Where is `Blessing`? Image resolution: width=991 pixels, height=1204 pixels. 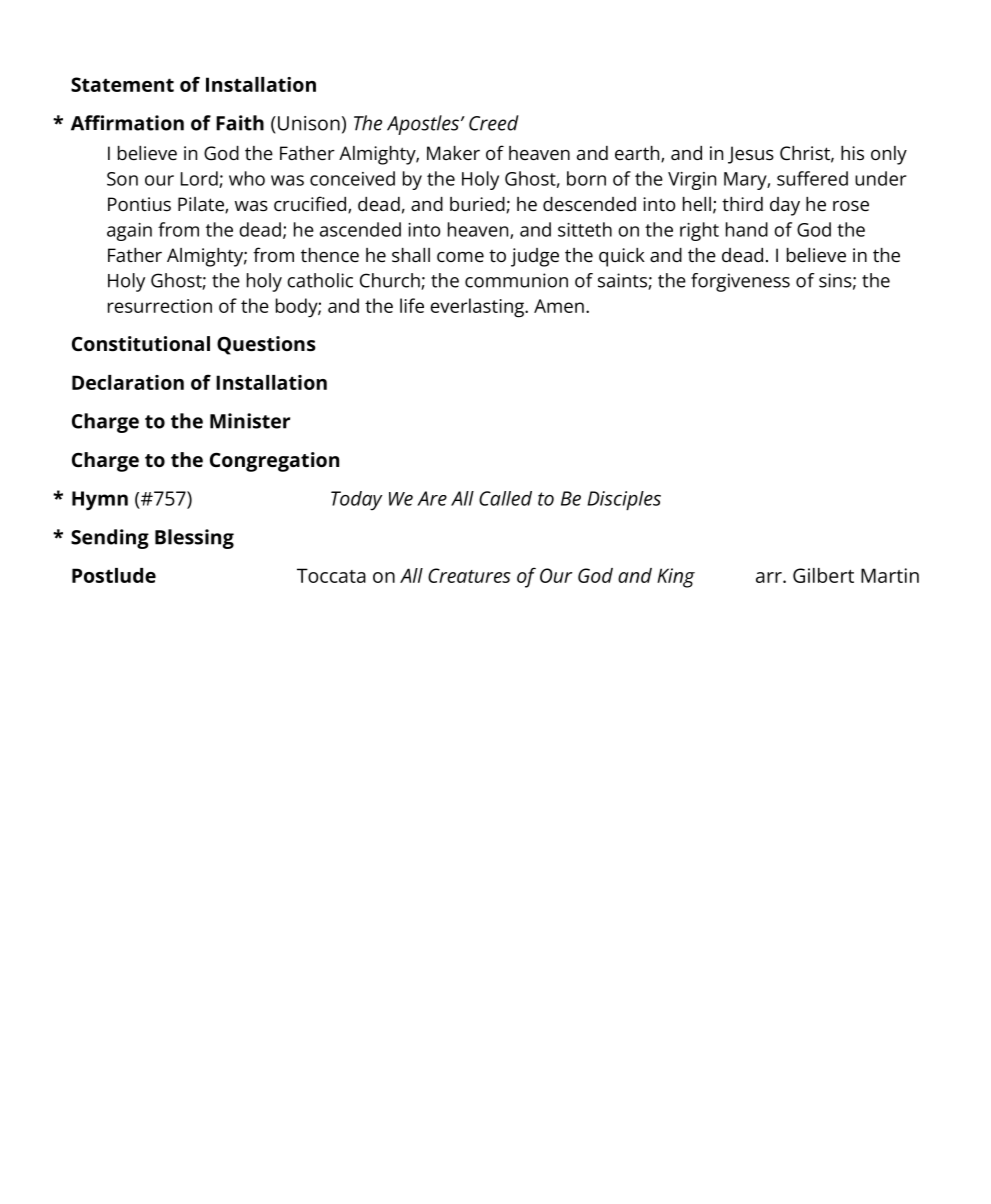 Blessing is located at coordinates (194, 539).
